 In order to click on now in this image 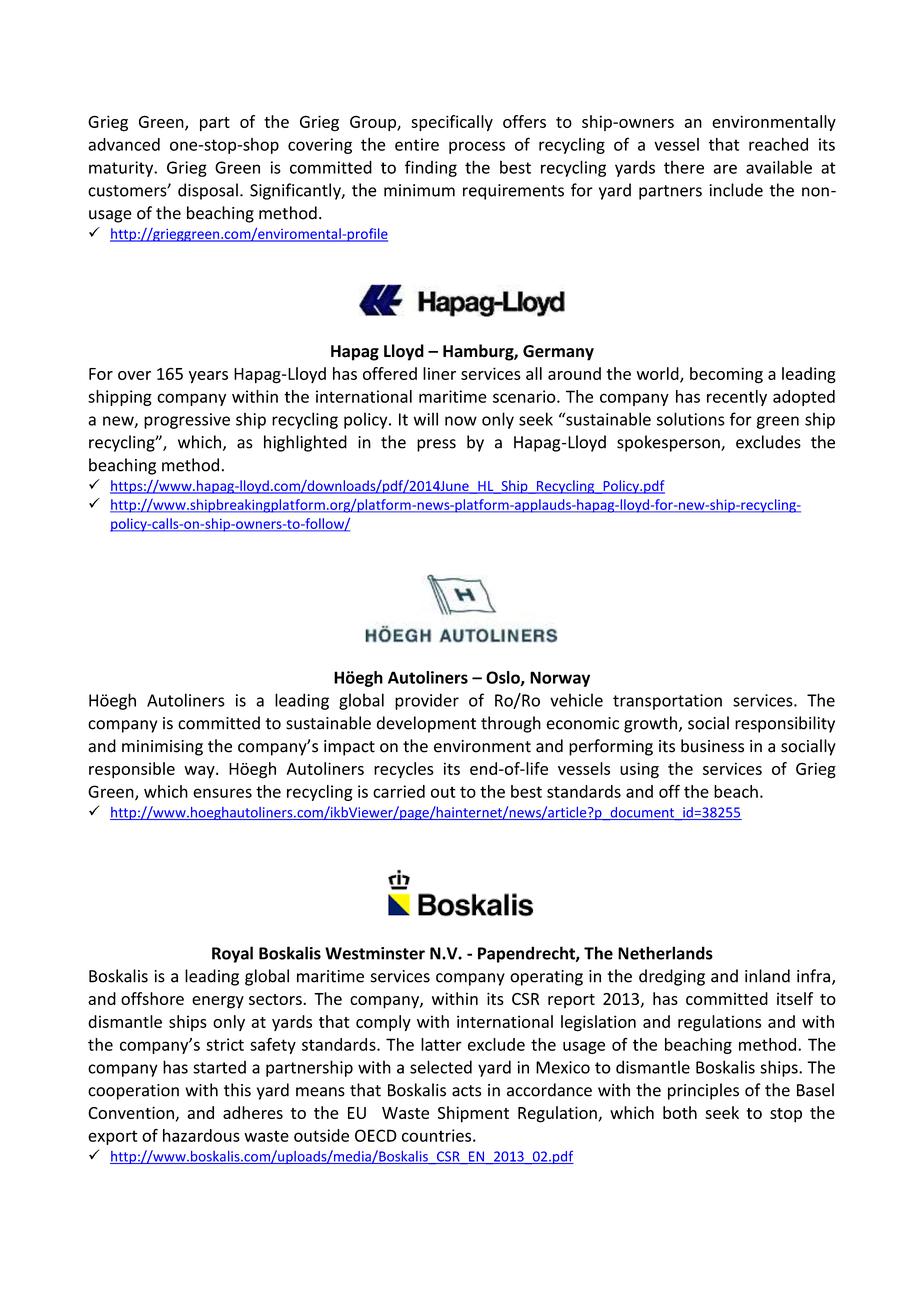, I will do `click(461, 421)`.
